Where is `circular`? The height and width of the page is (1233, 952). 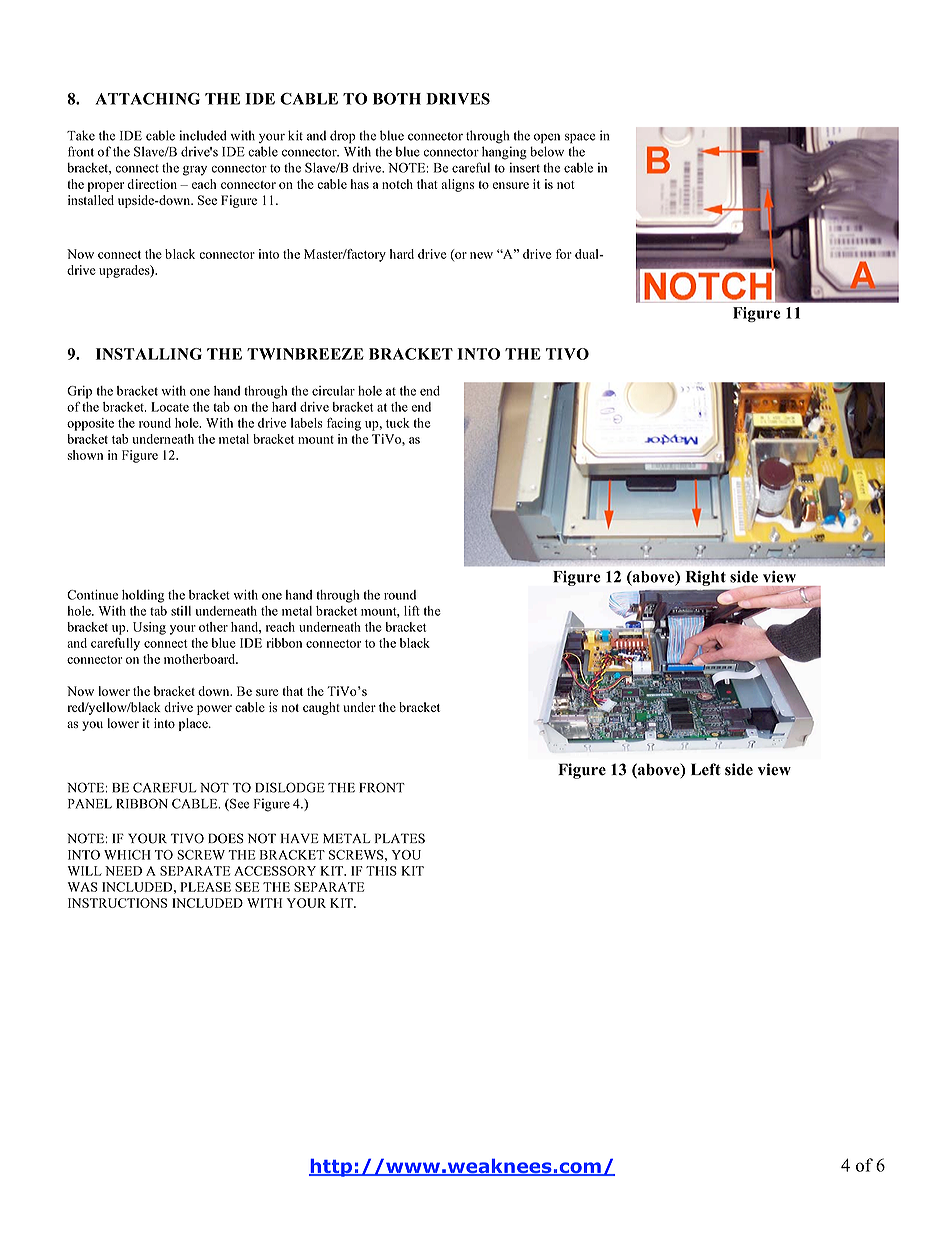
circular is located at coordinates (333, 391).
